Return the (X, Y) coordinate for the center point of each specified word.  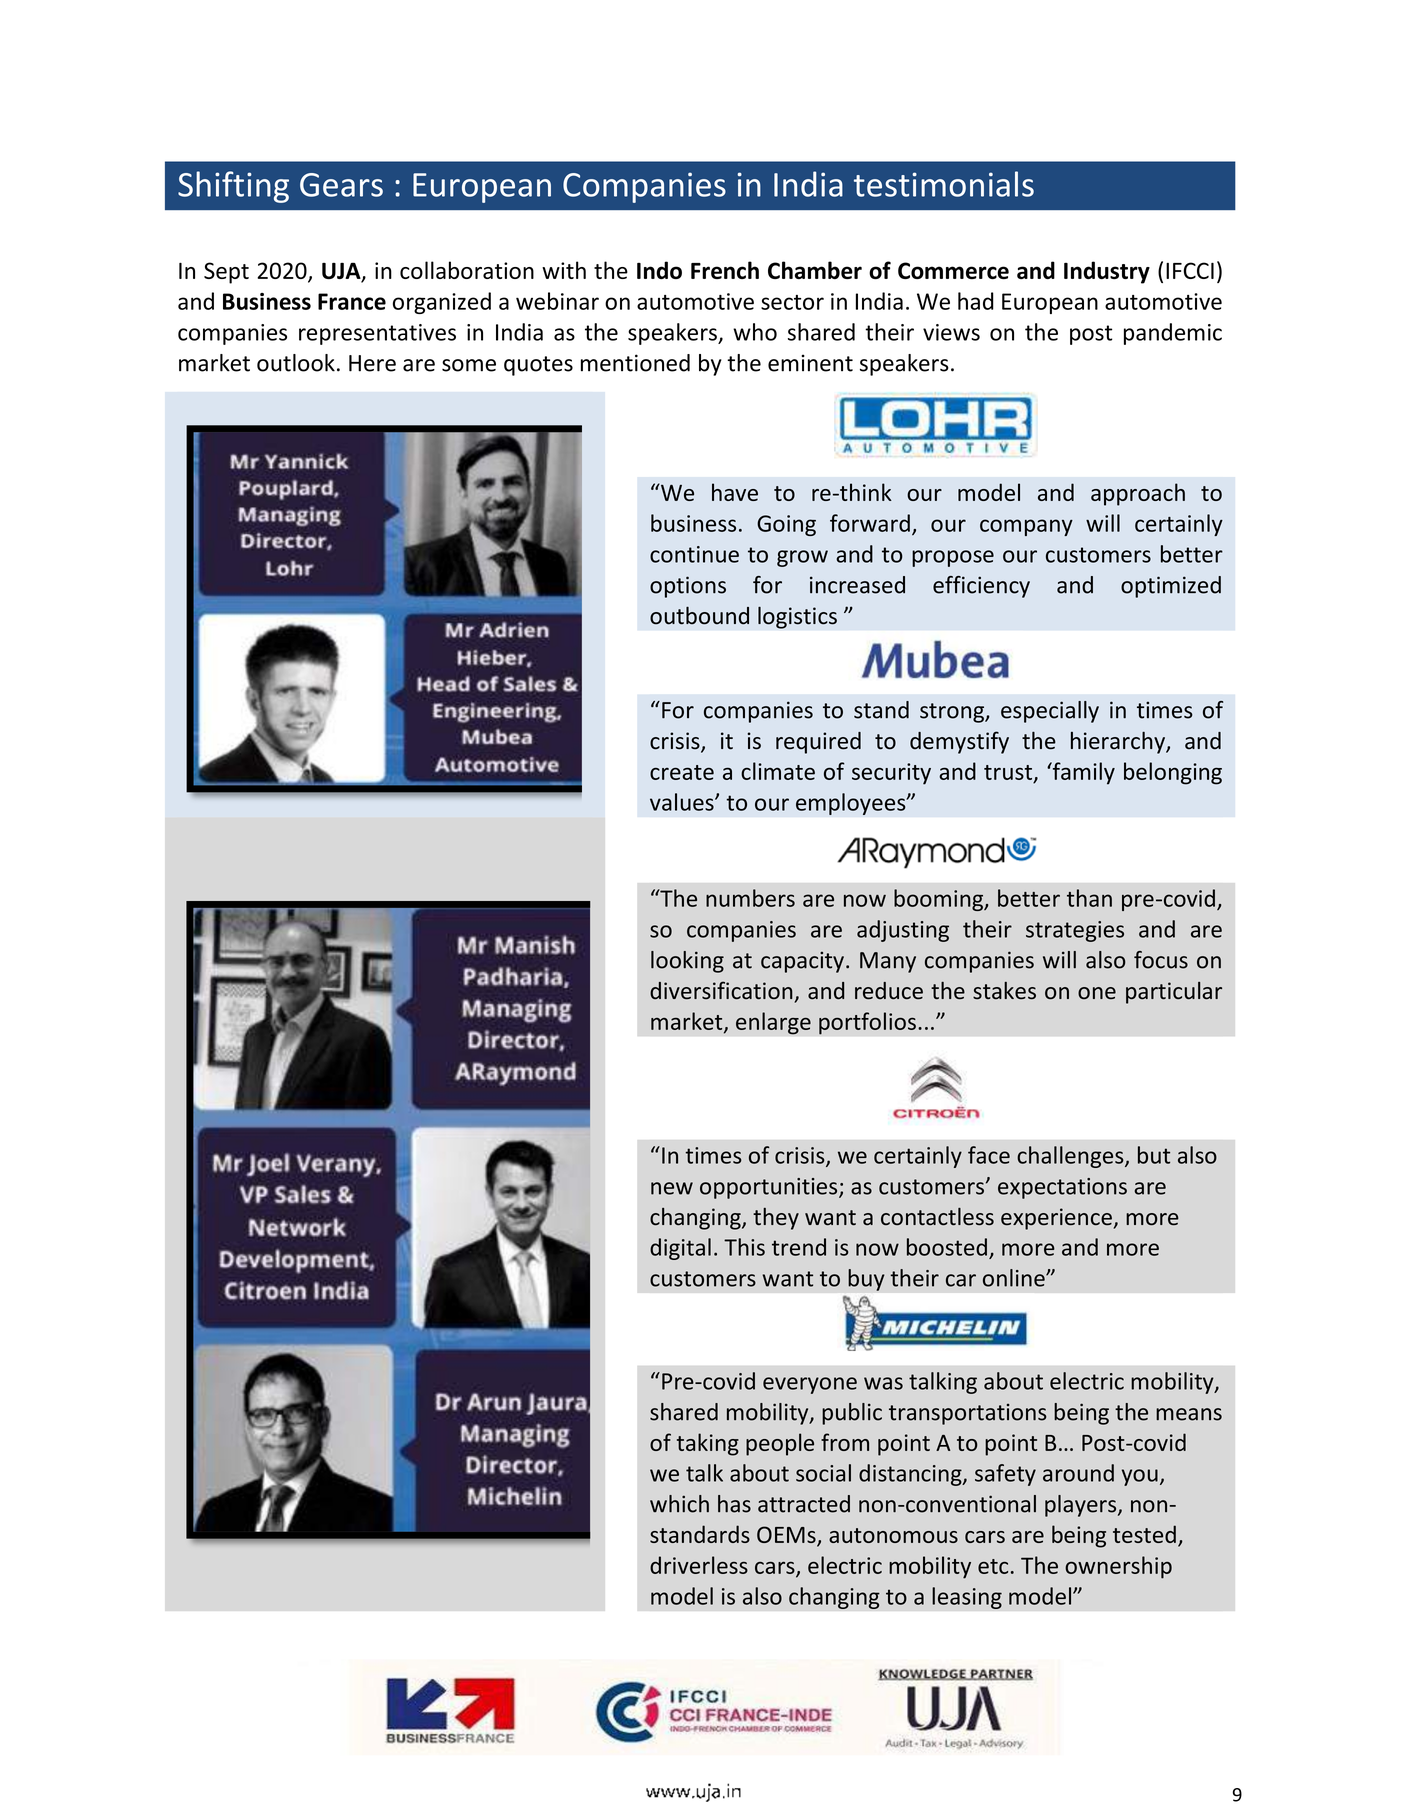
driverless (699, 1565)
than (1089, 898)
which (679, 1504)
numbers (750, 898)
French (725, 270)
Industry (1107, 272)
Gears (341, 185)
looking (687, 962)
